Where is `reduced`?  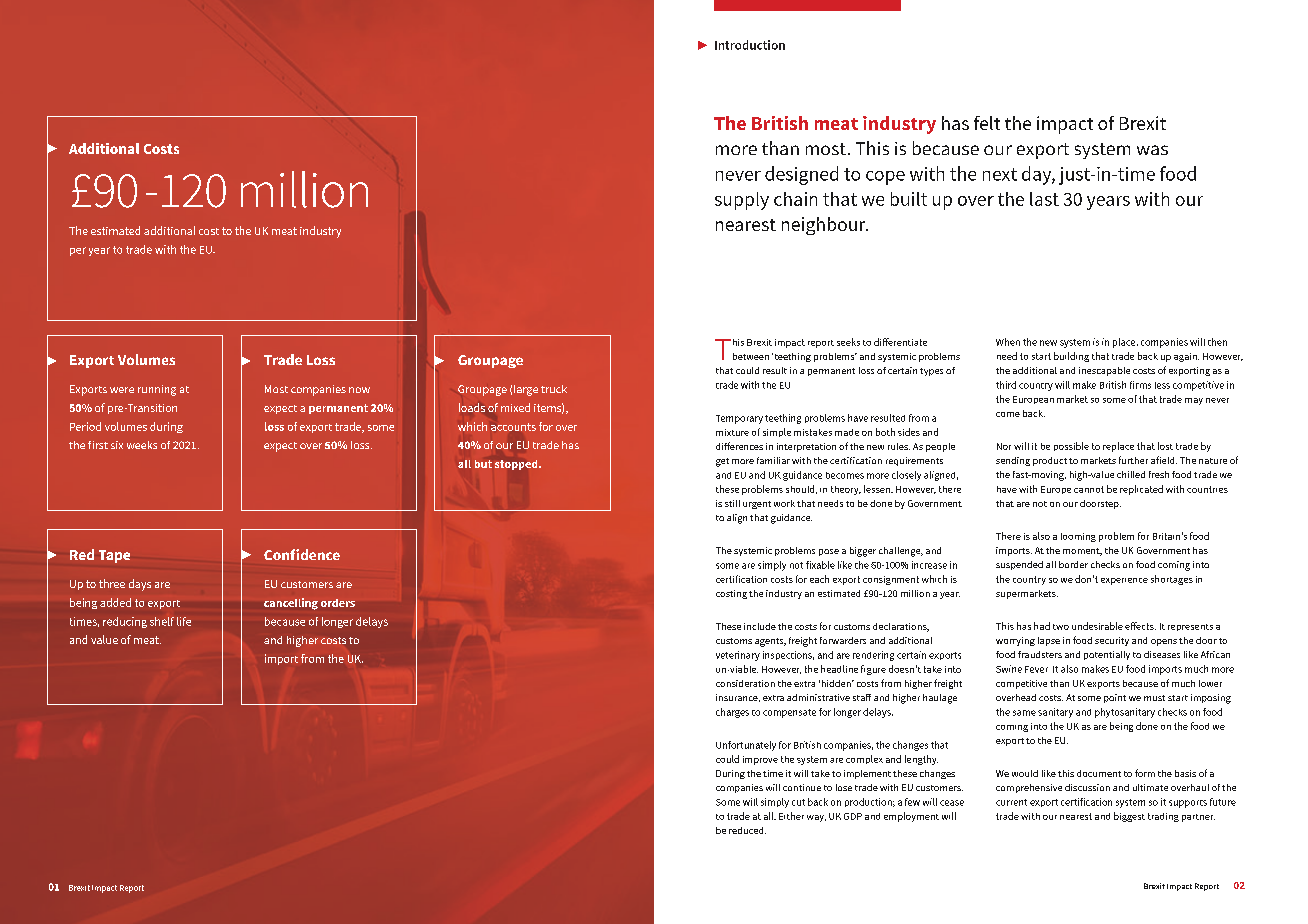
reduced is located at coordinates (747, 830).
